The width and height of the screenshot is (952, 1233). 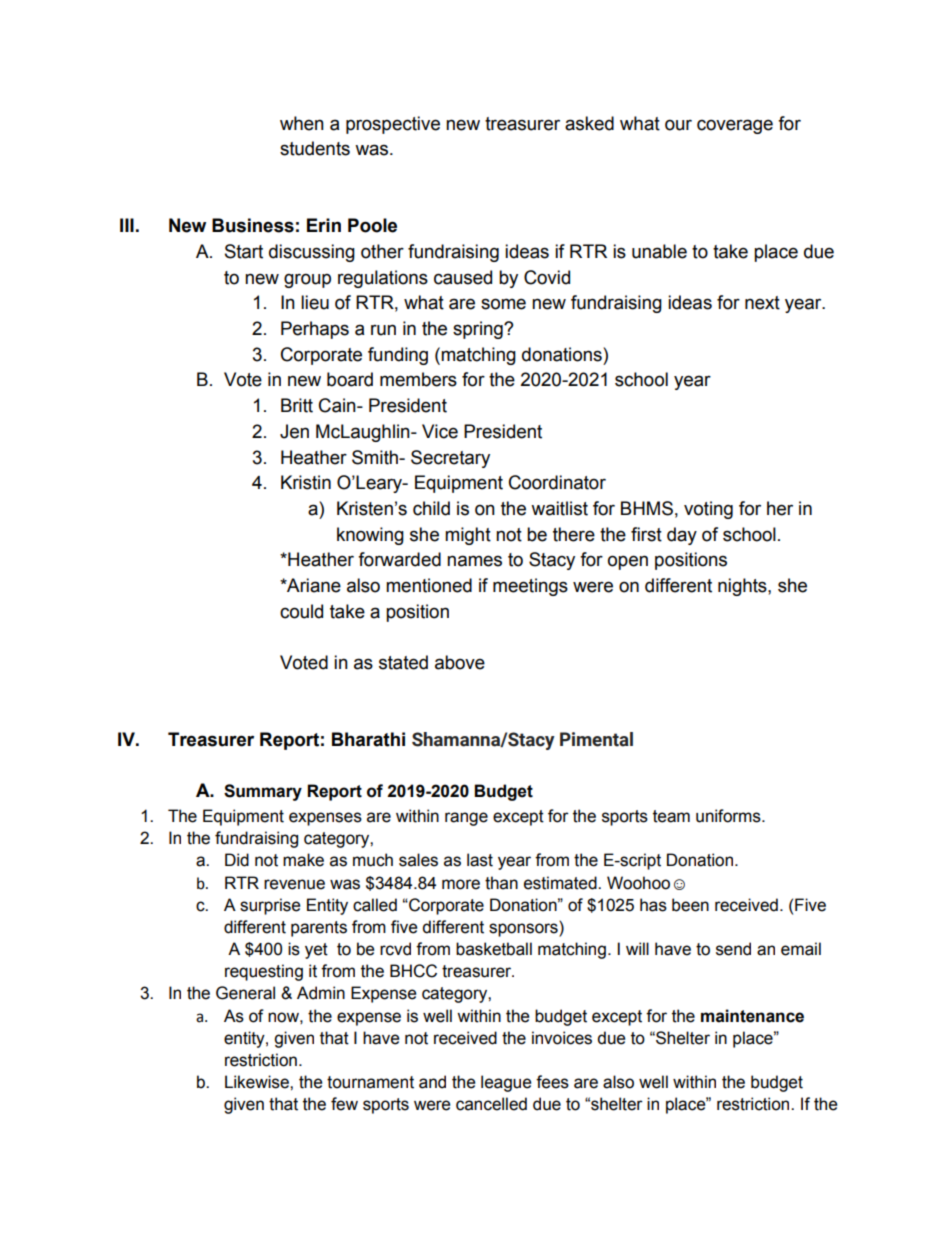 I want to click on prospective, so click(x=393, y=125).
